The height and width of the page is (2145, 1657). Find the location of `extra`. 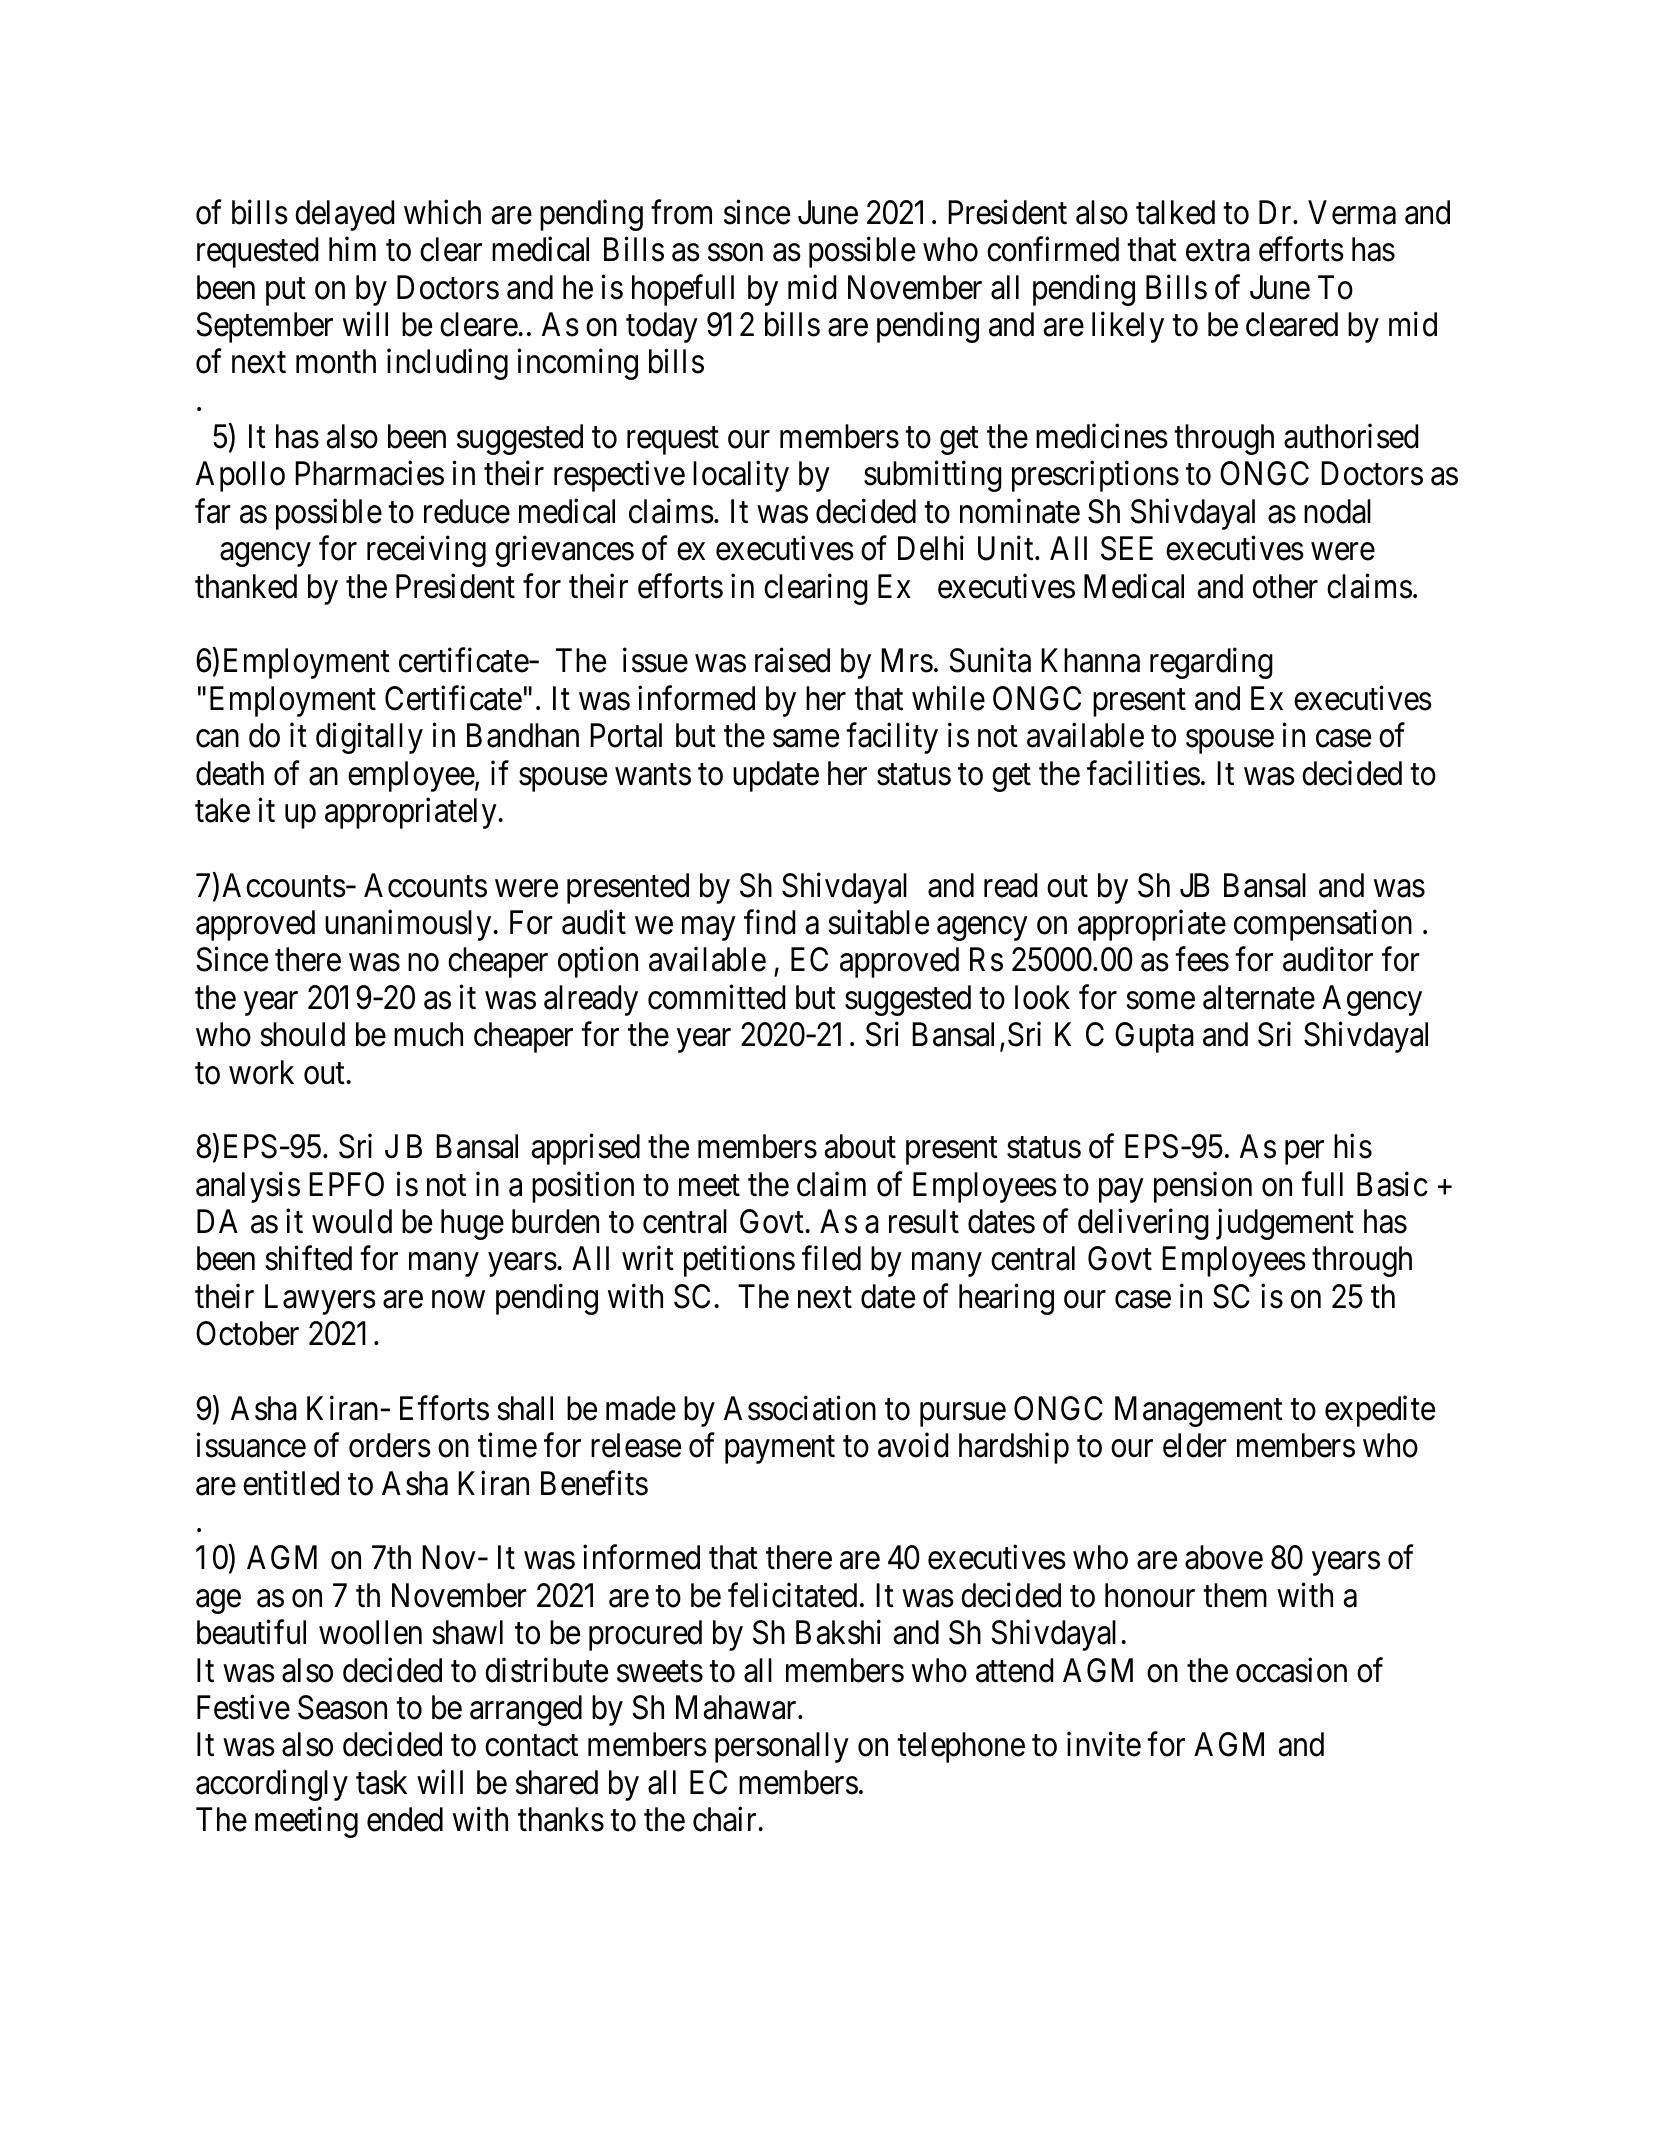

extra is located at coordinates (1218, 251).
